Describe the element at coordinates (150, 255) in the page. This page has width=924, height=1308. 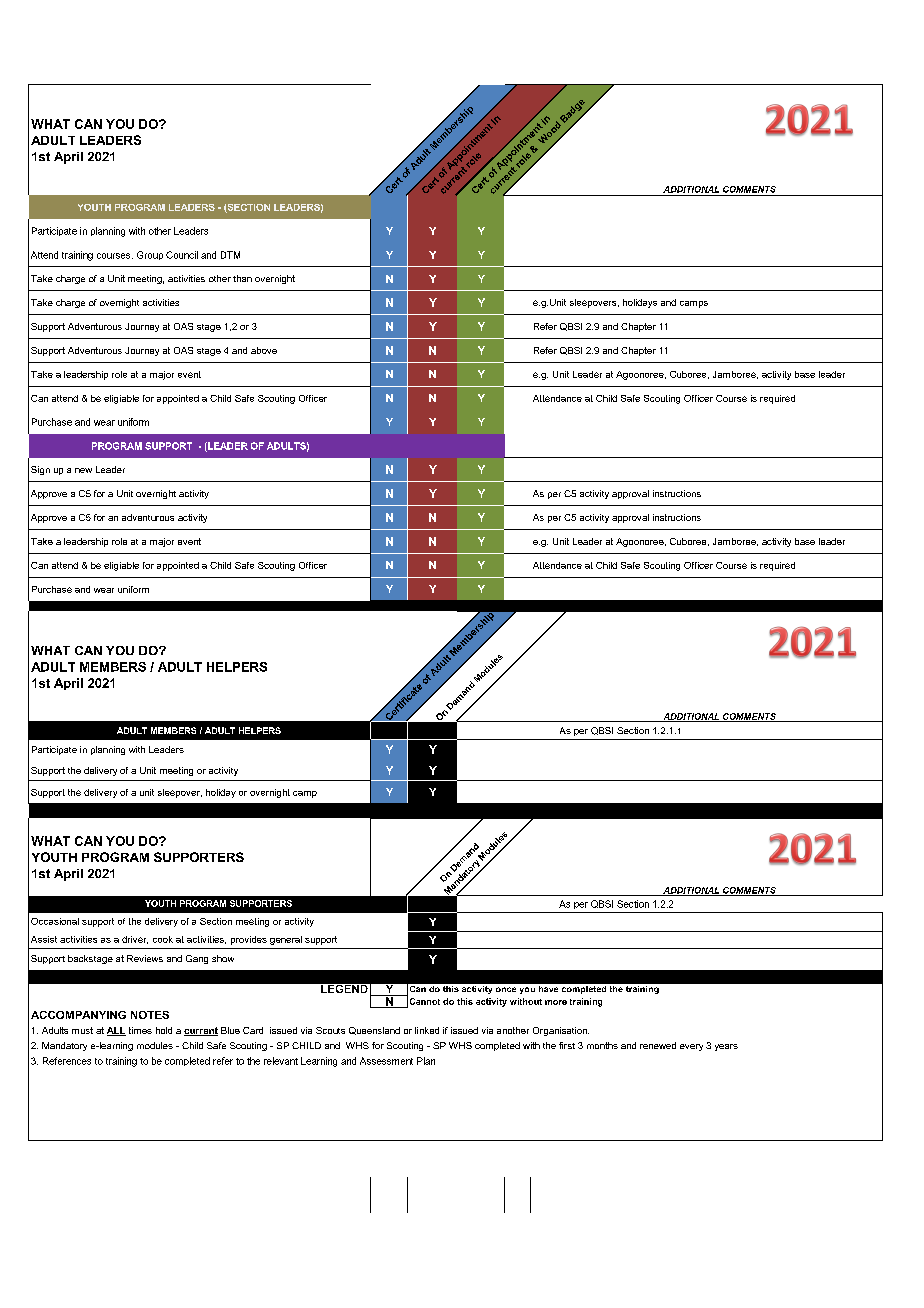
I see `Group` at that location.
